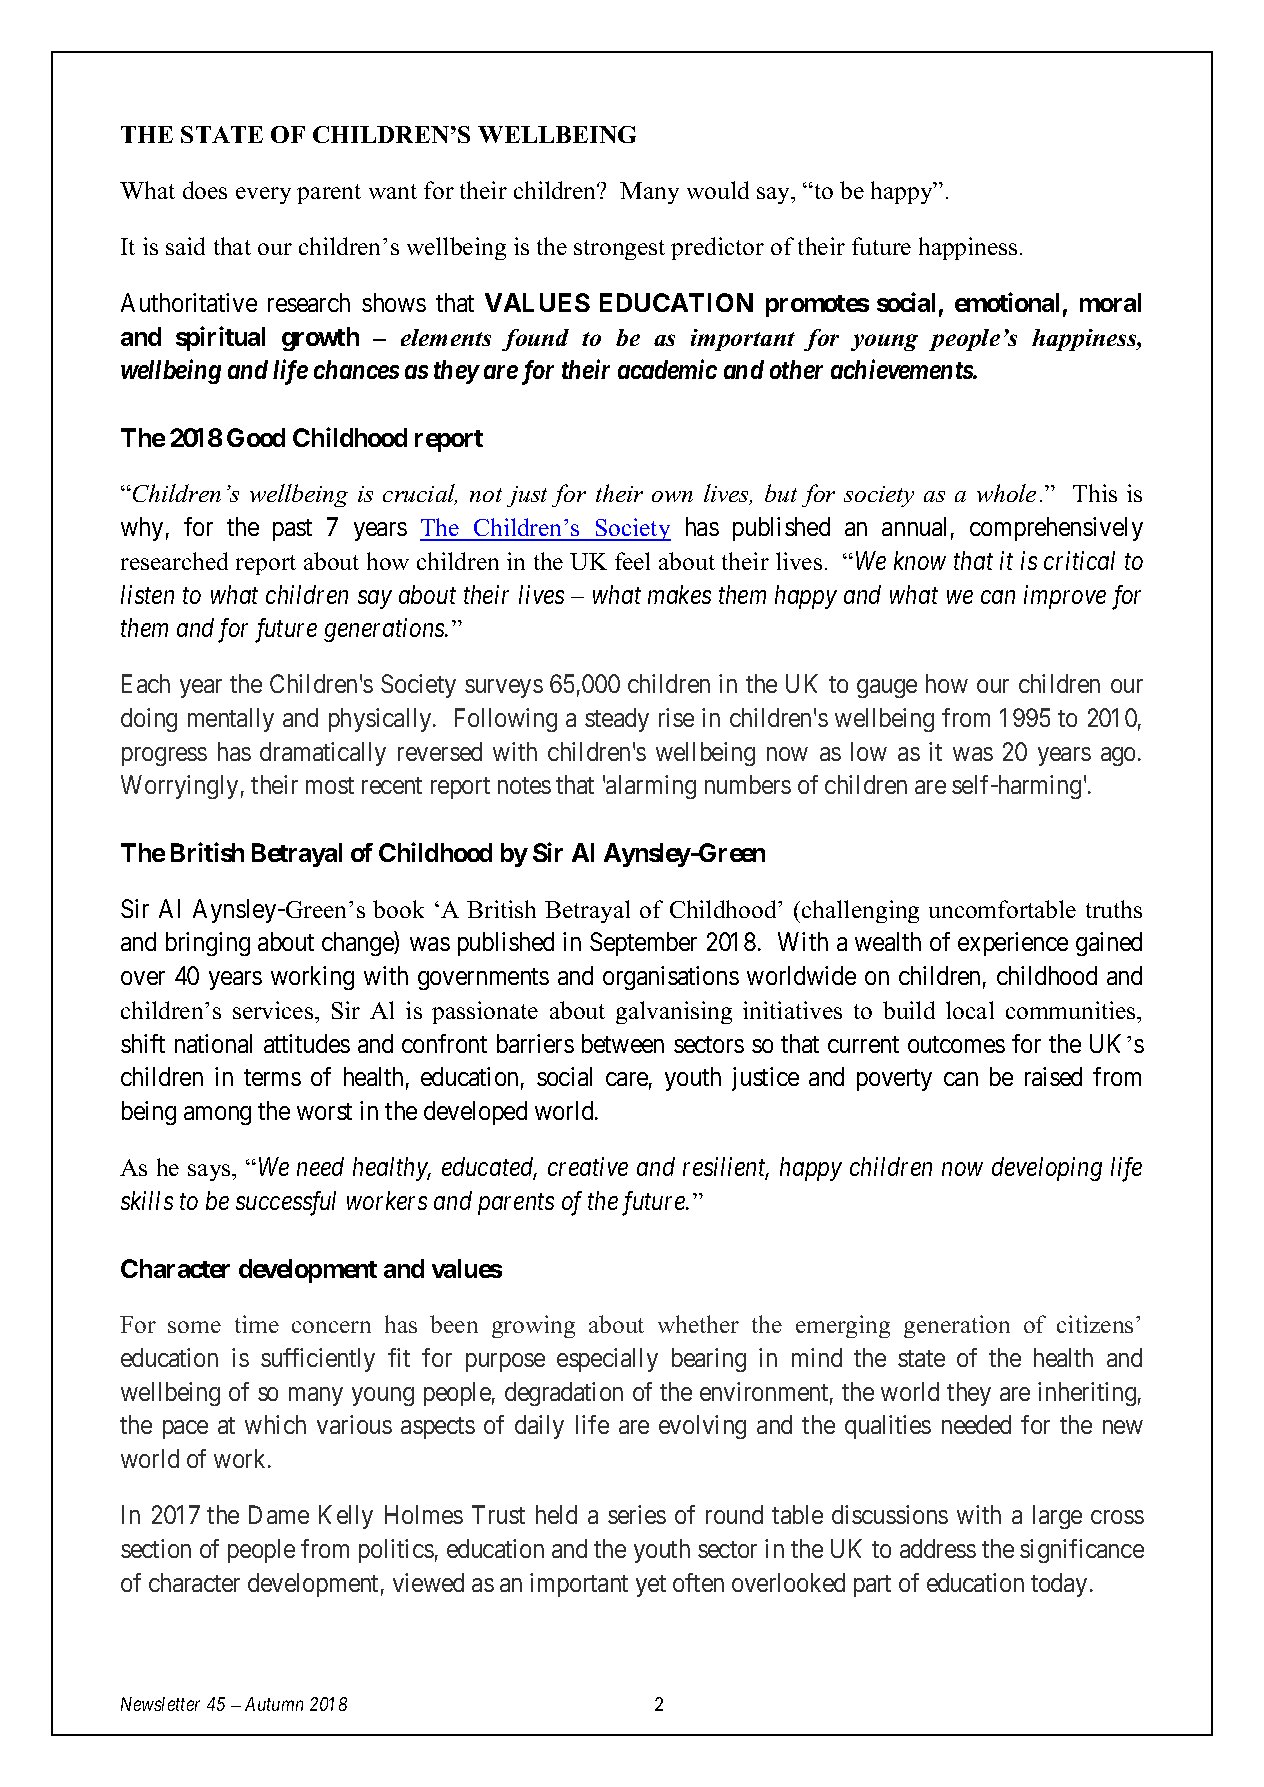 The width and height of the screenshot is (1264, 1787). I want to click on moral, so click(1110, 302).
